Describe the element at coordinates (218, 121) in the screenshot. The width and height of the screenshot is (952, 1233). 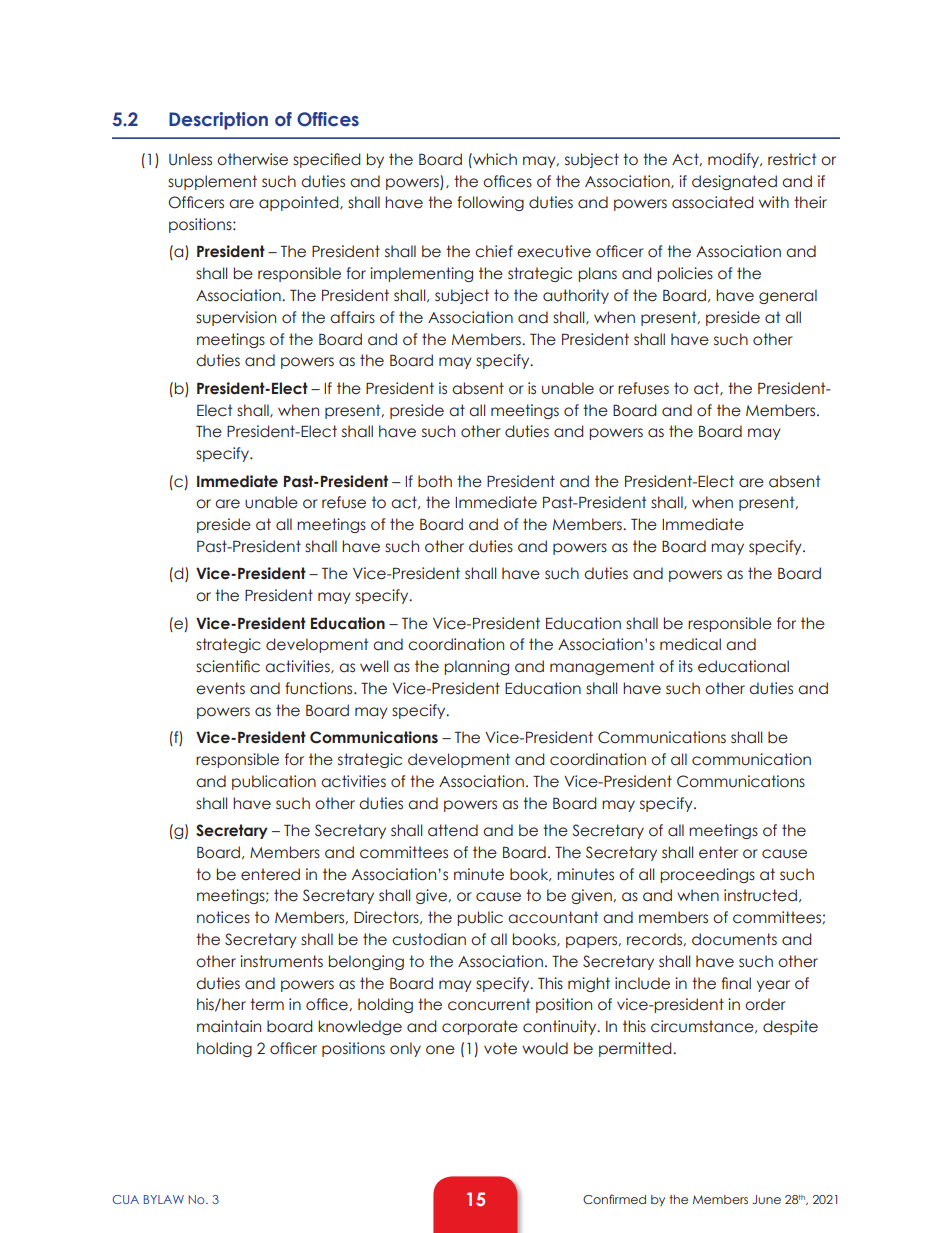
I see `Description` at that location.
